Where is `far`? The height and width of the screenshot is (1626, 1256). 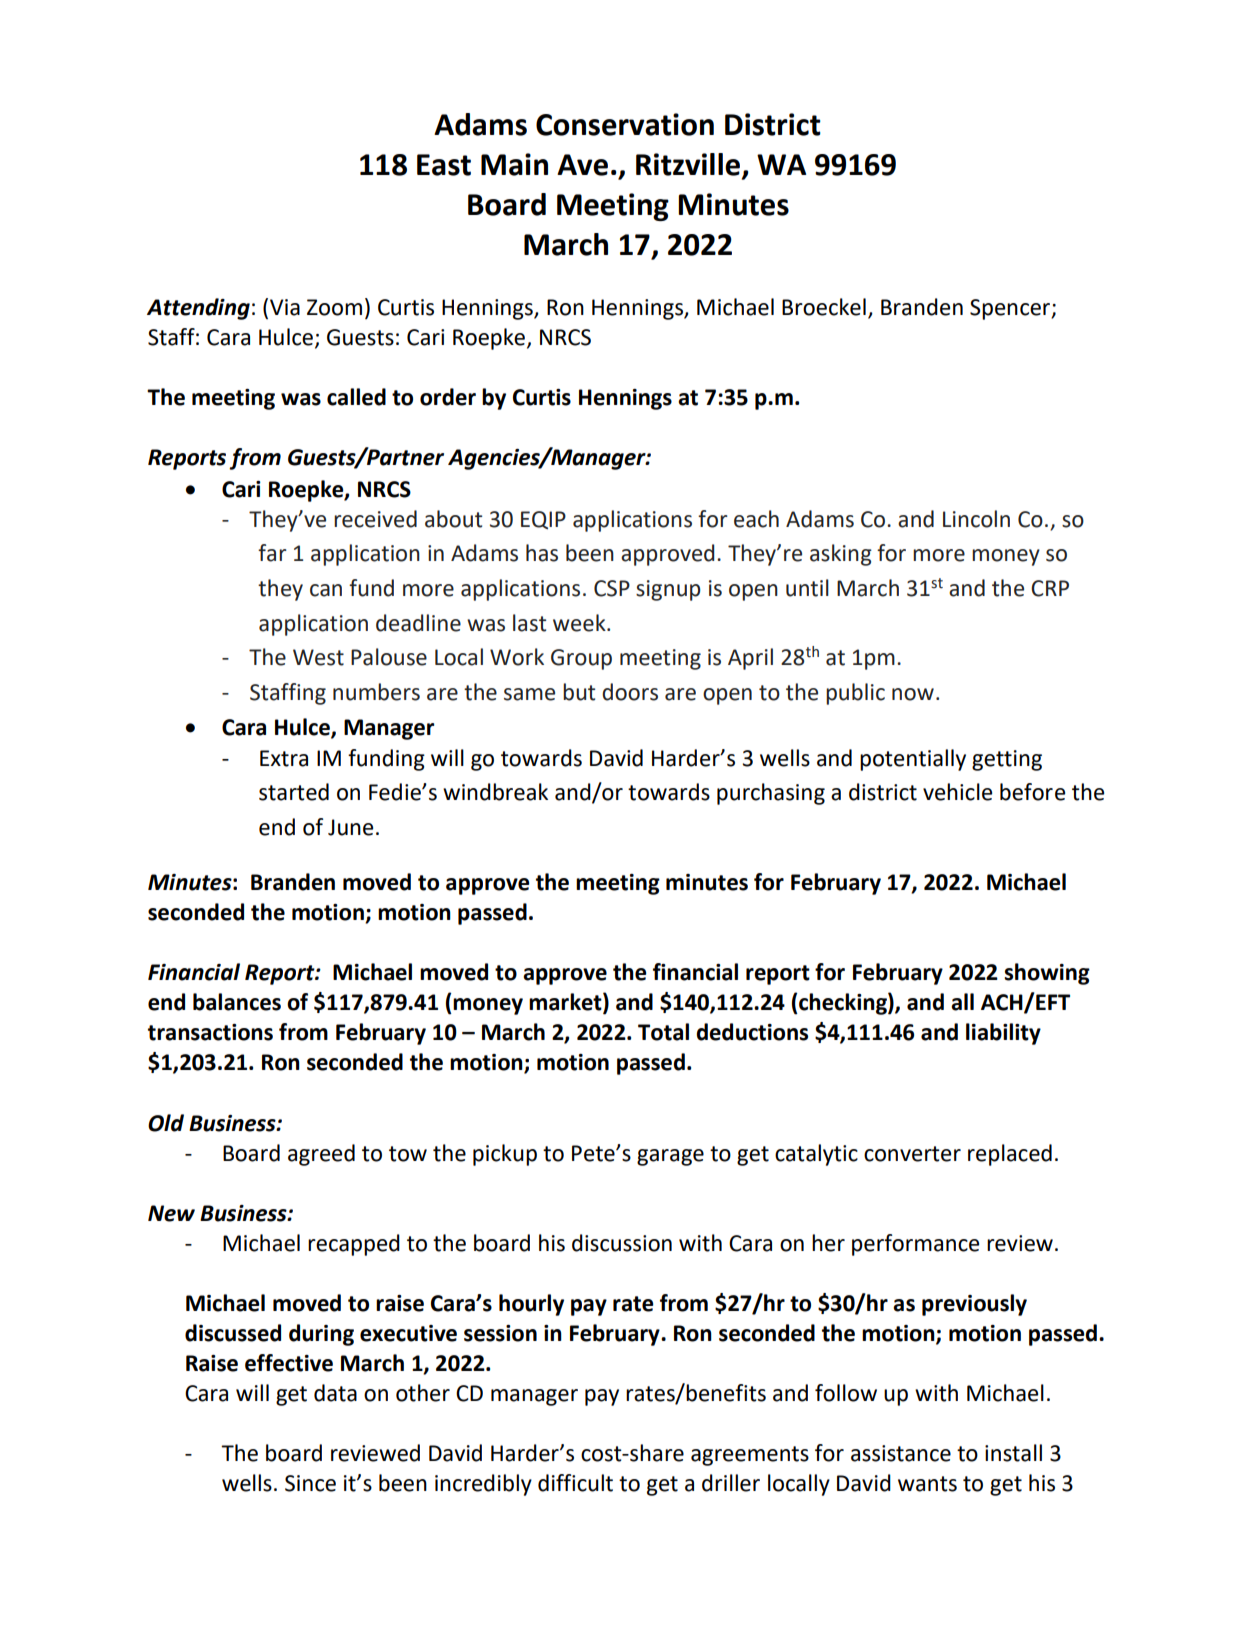
far is located at coordinates (272, 553).
